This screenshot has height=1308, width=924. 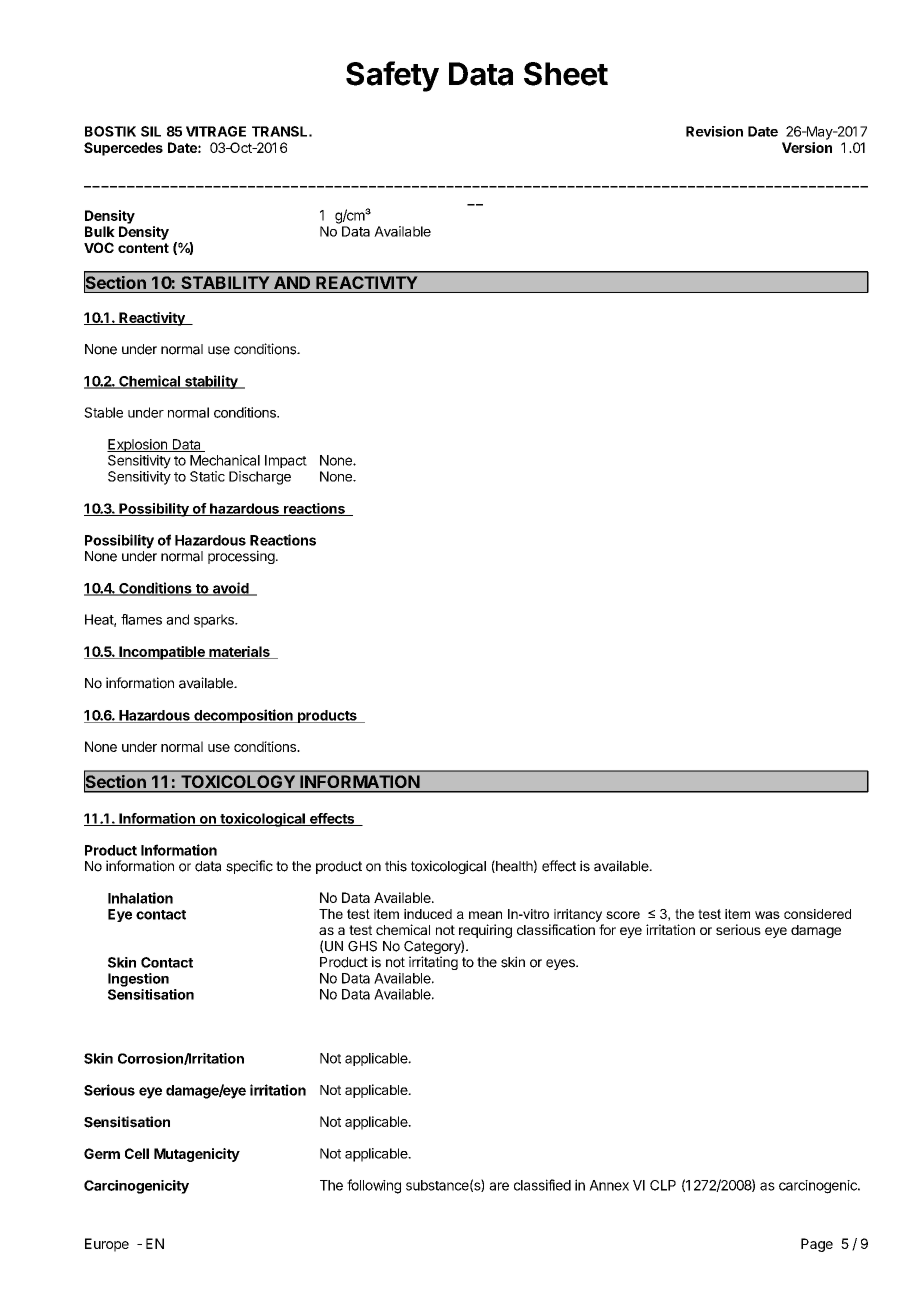 I want to click on are, so click(x=499, y=1186).
